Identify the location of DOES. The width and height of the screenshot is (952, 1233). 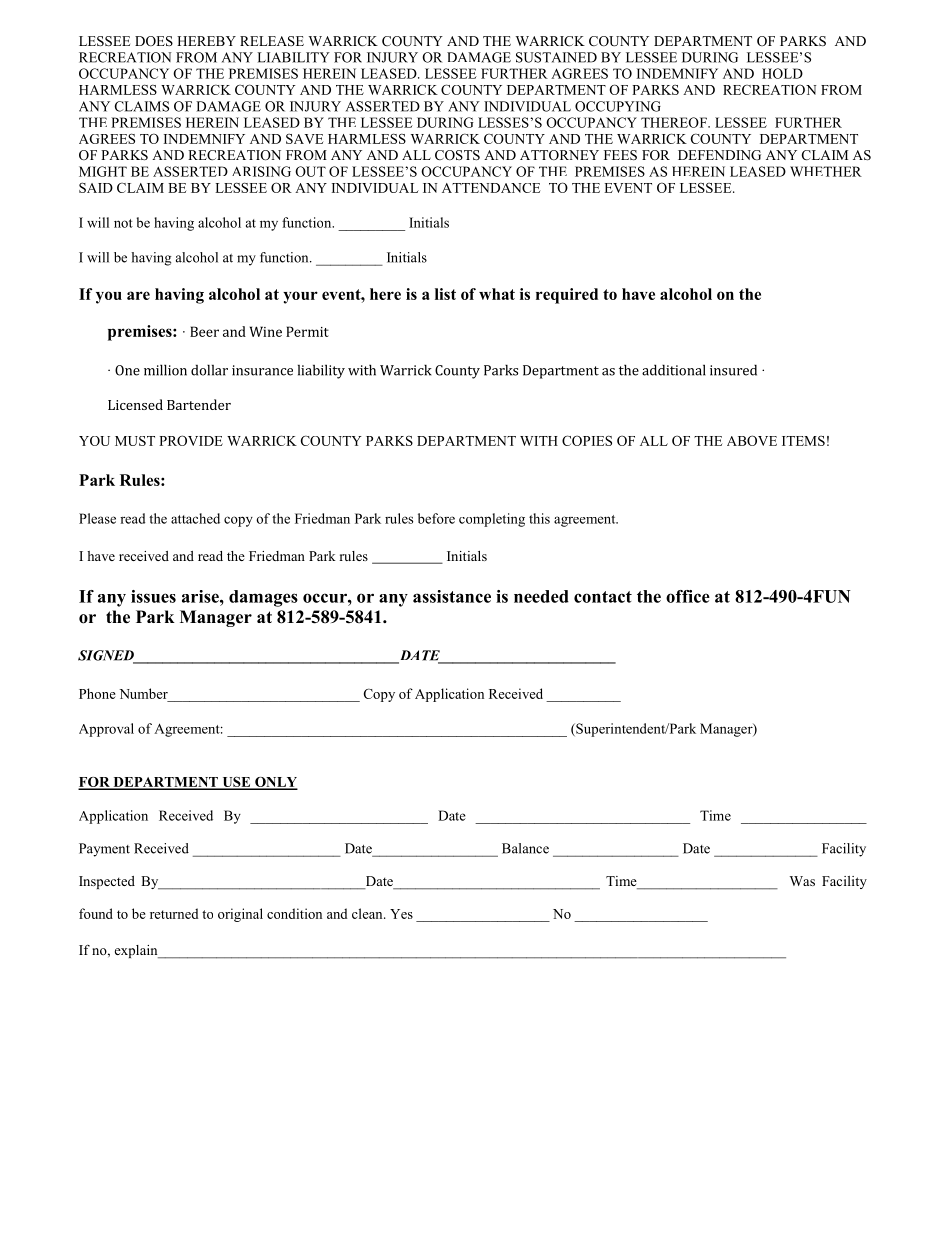
(154, 41).
